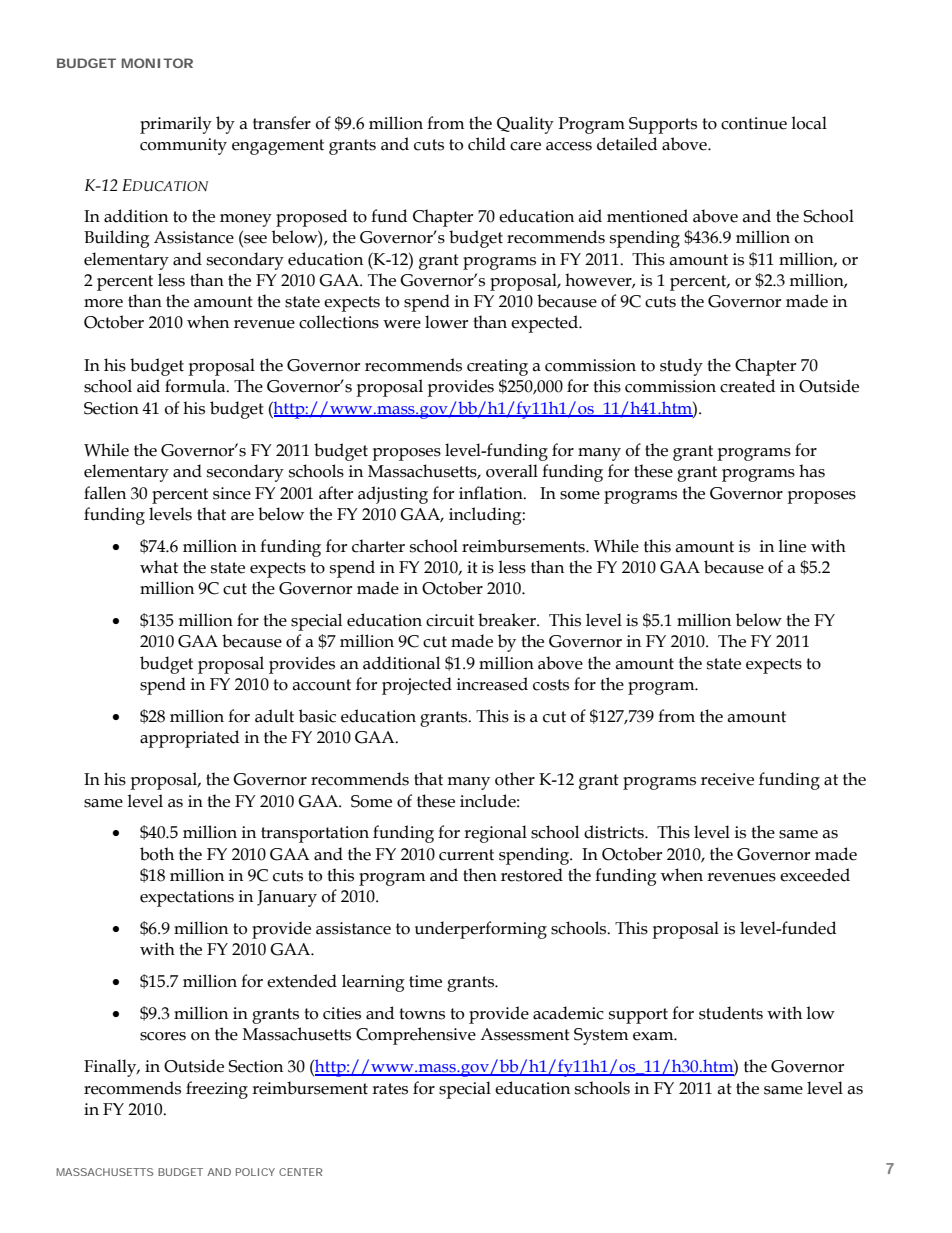 This screenshot has width=952, height=1233. I want to click on rates, so click(390, 1089).
